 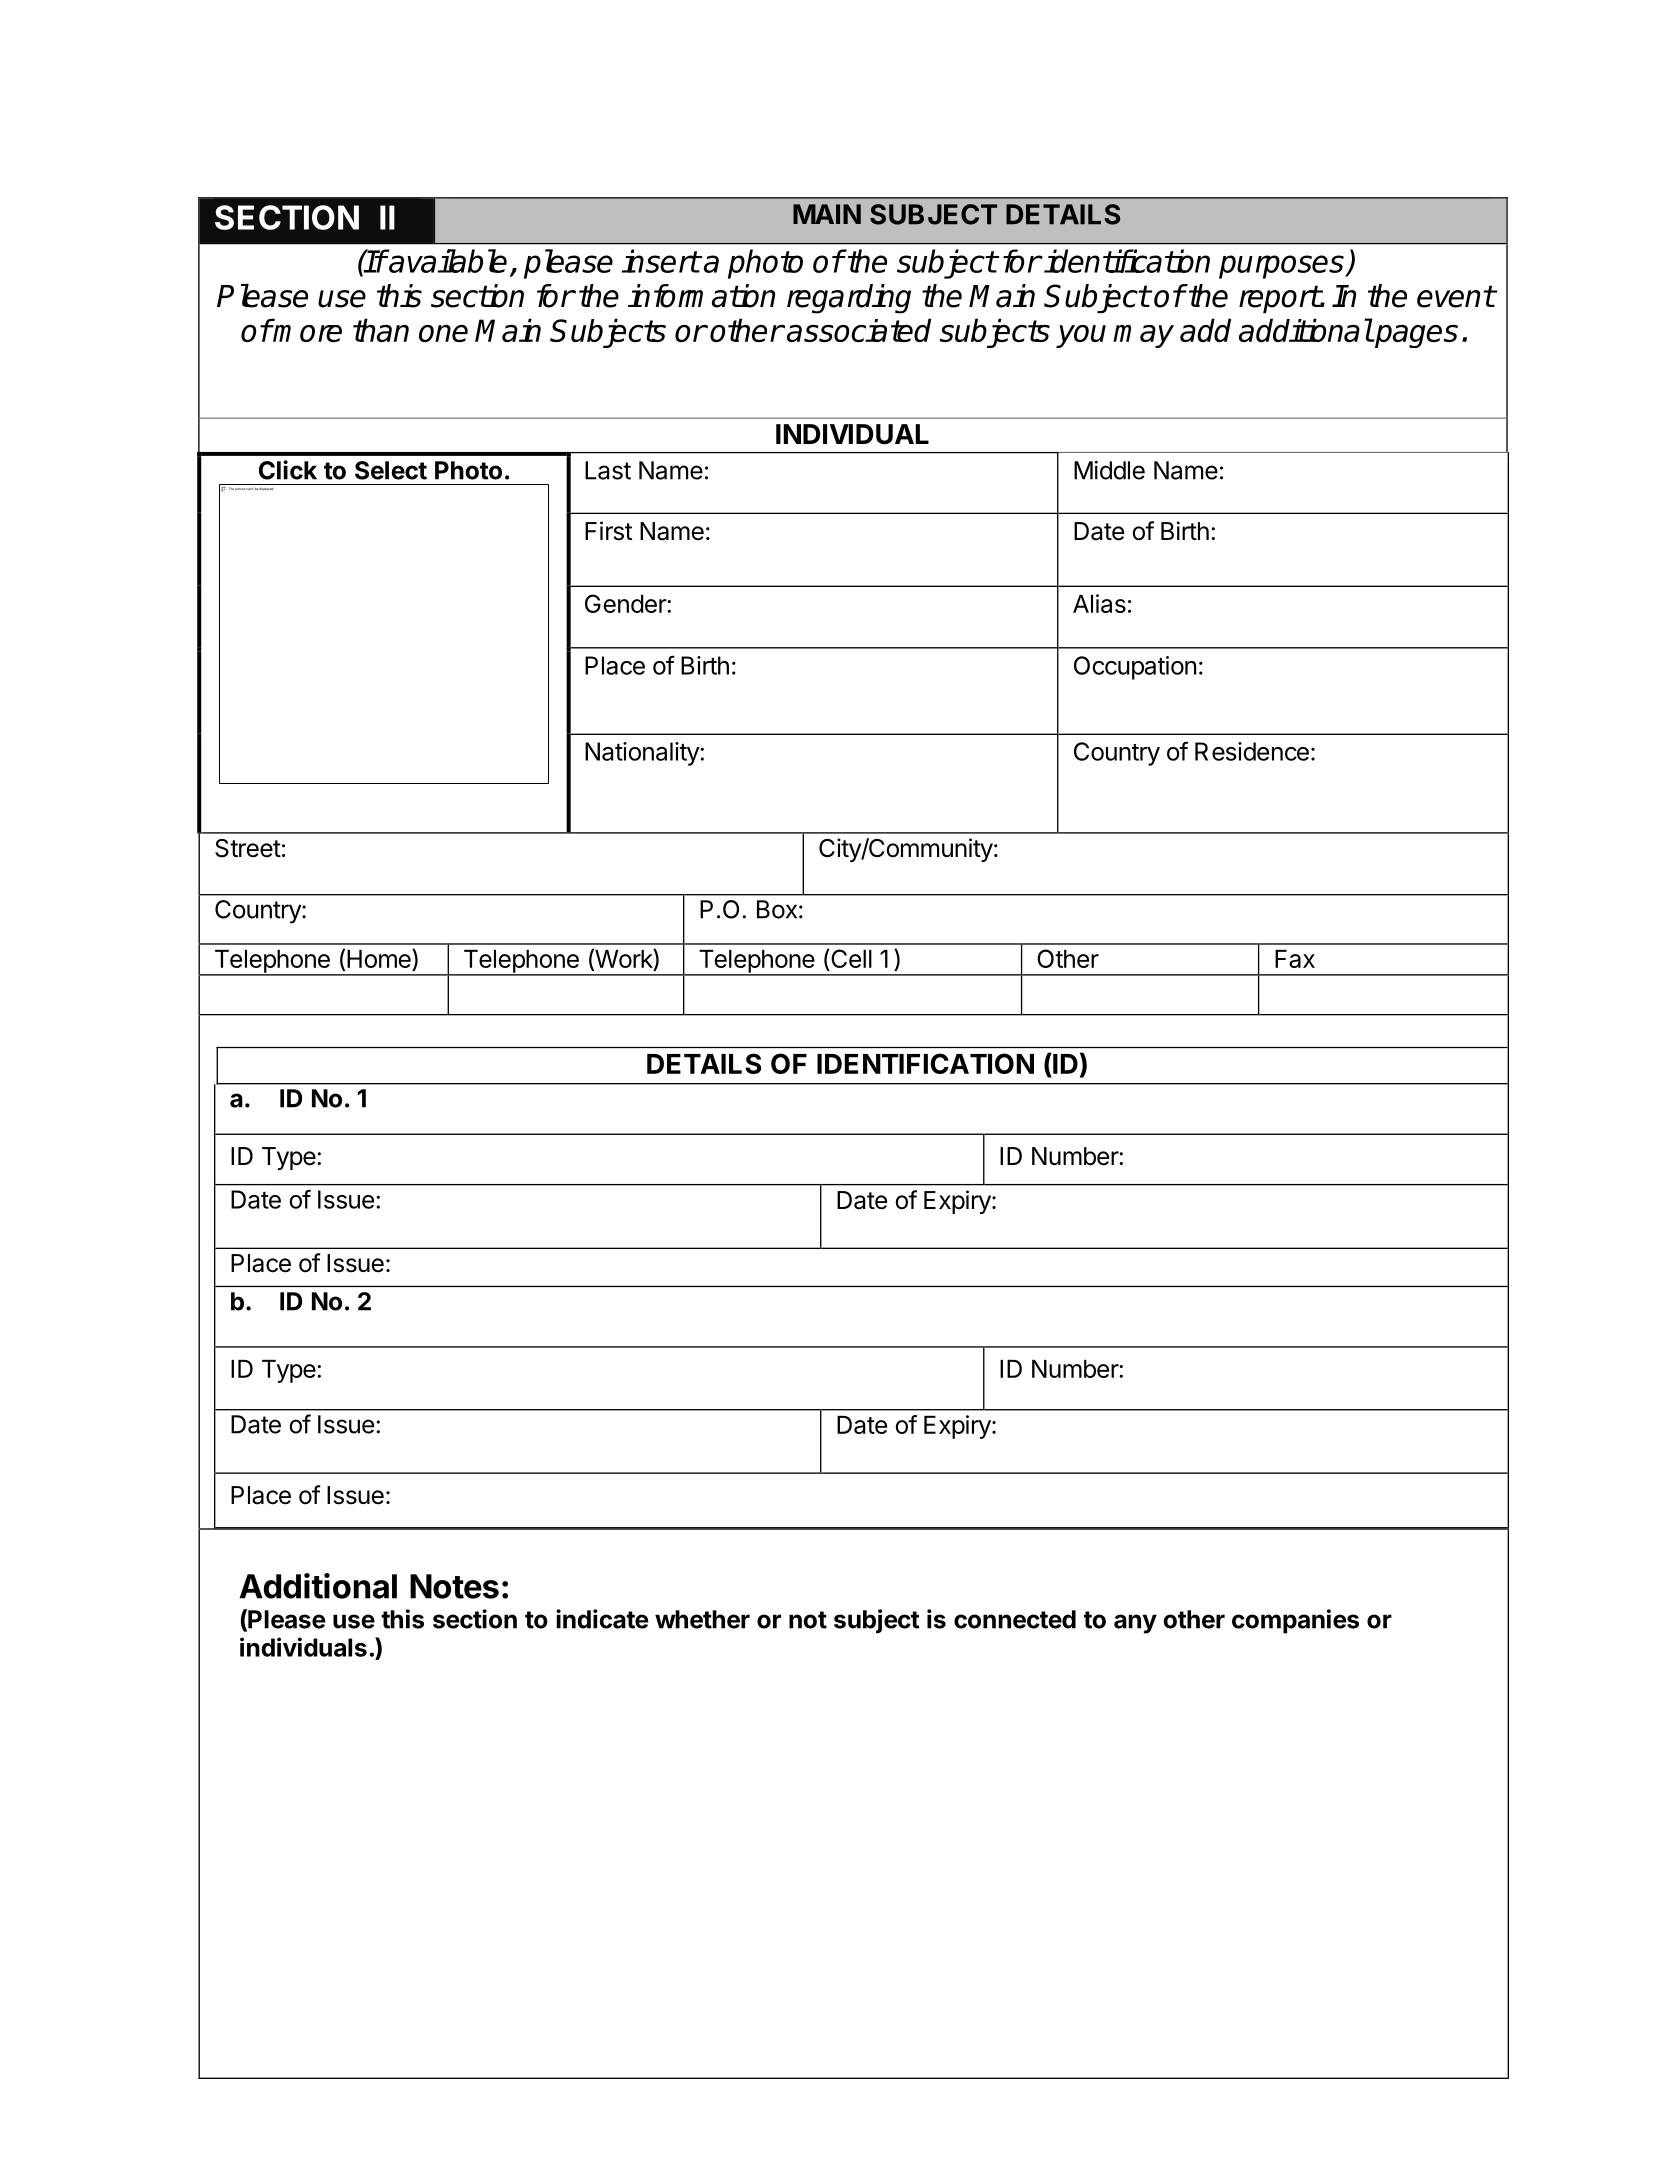 I want to click on whether, so click(x=702, y=1619).
